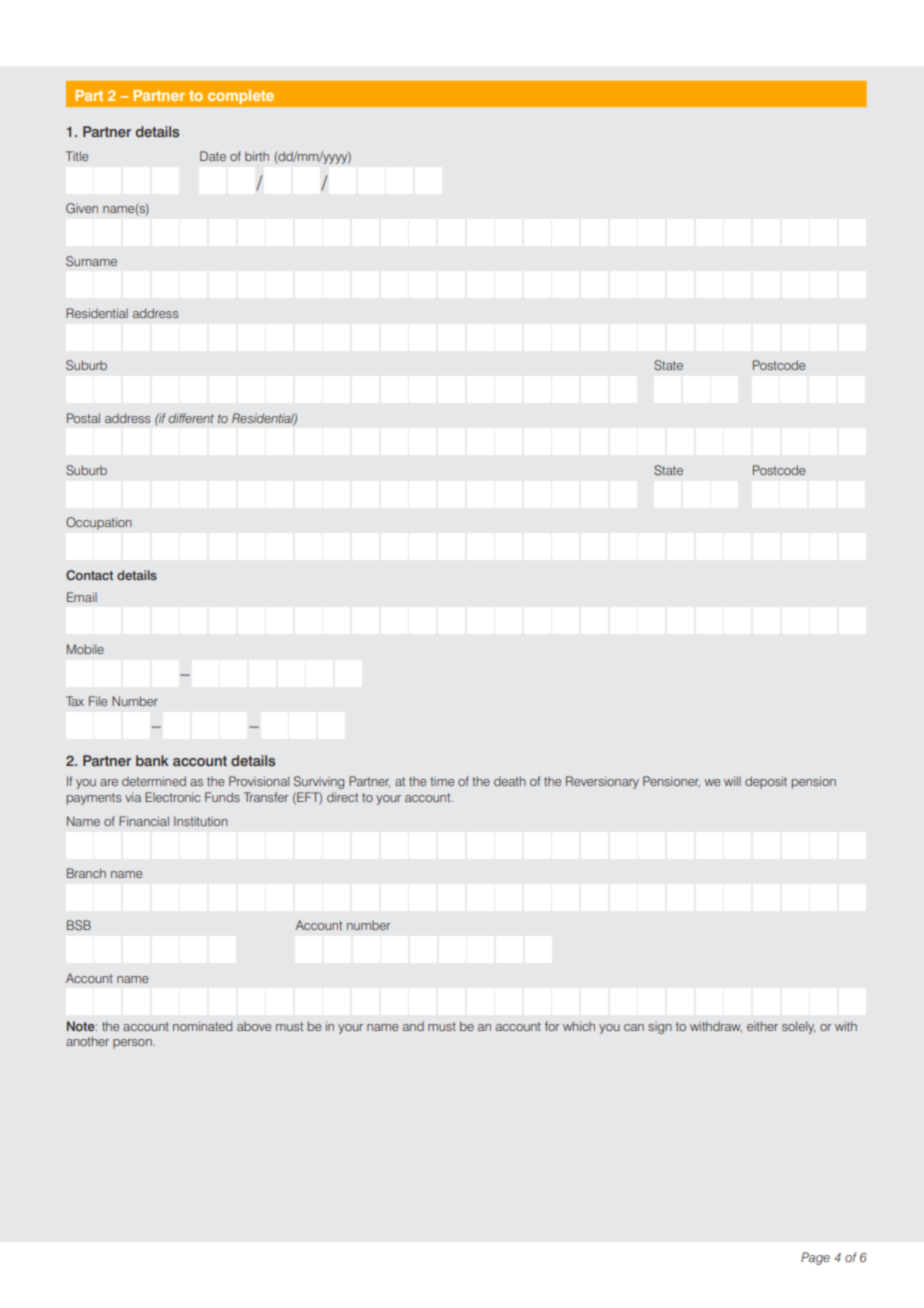 The width and height of the page is (924, 1308). What do you see at coordinates (732, 781) in the page?
I see `will` at bounding box center [732, 781].
